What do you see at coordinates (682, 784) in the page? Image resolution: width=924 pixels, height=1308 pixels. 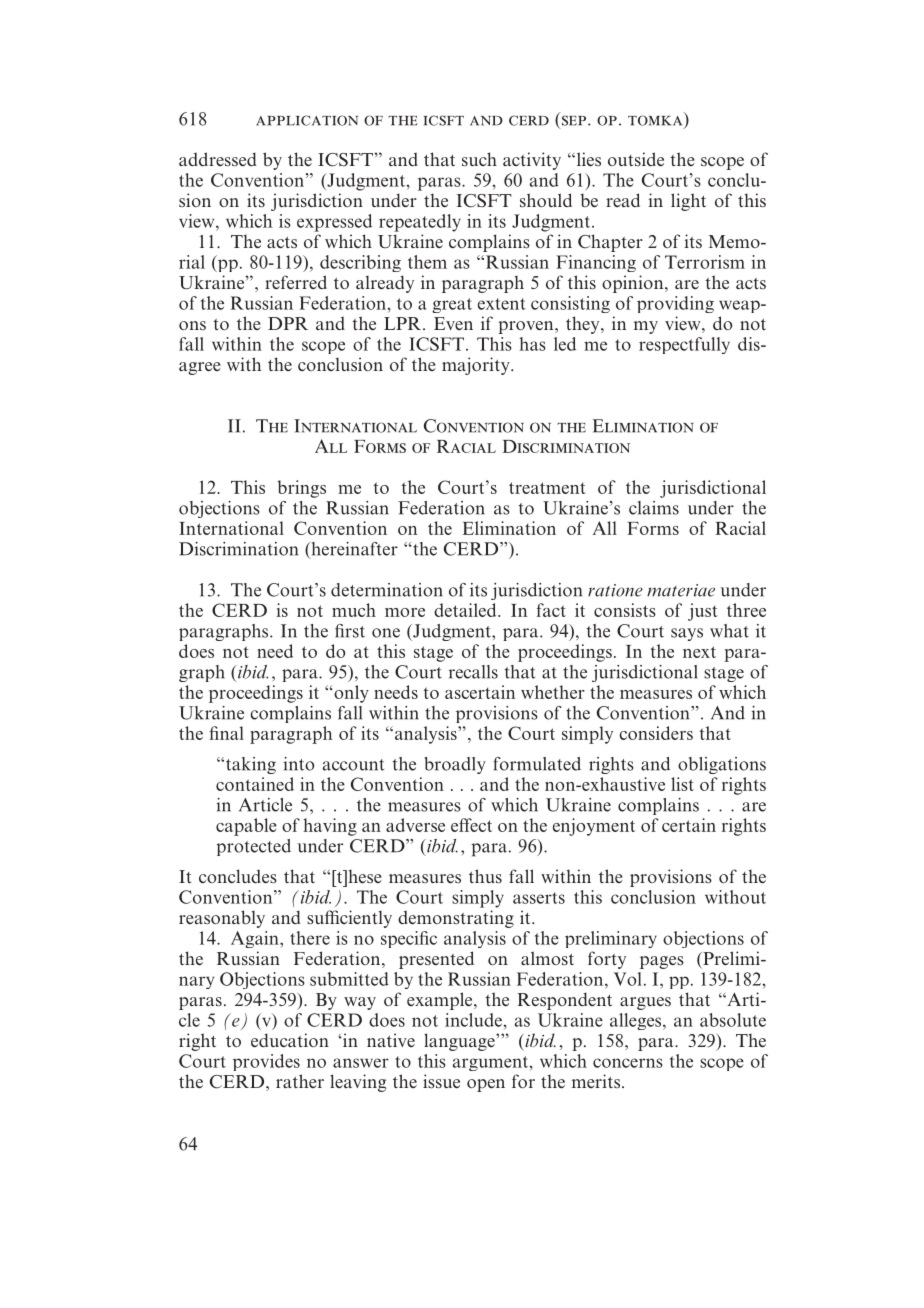 I see `list` at bounding box center [682, 784].
